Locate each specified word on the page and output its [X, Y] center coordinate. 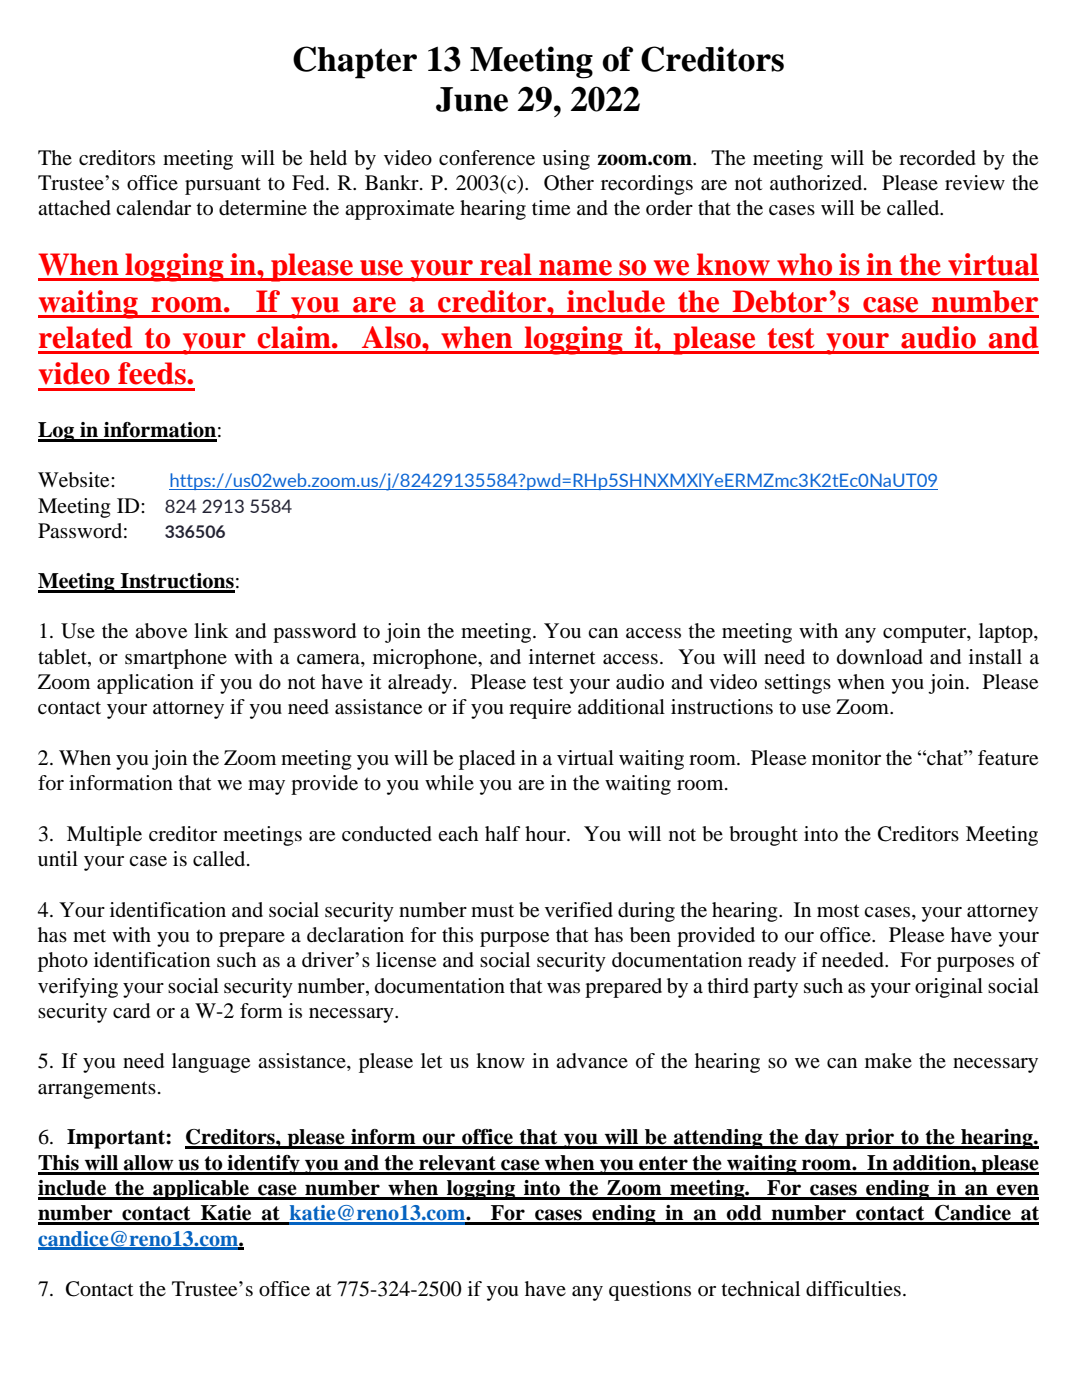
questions [650, 1291]
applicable [201, 1190]
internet [562, 657]
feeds [153, 373]
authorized [817, 183]
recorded [937, 158]
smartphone [176, 659]
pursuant [223, 186]
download [880, 657]
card [131, 1011]
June [472, 99]
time [551, 208]
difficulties [853, 1289]
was [563, 988]
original [949, 988]
